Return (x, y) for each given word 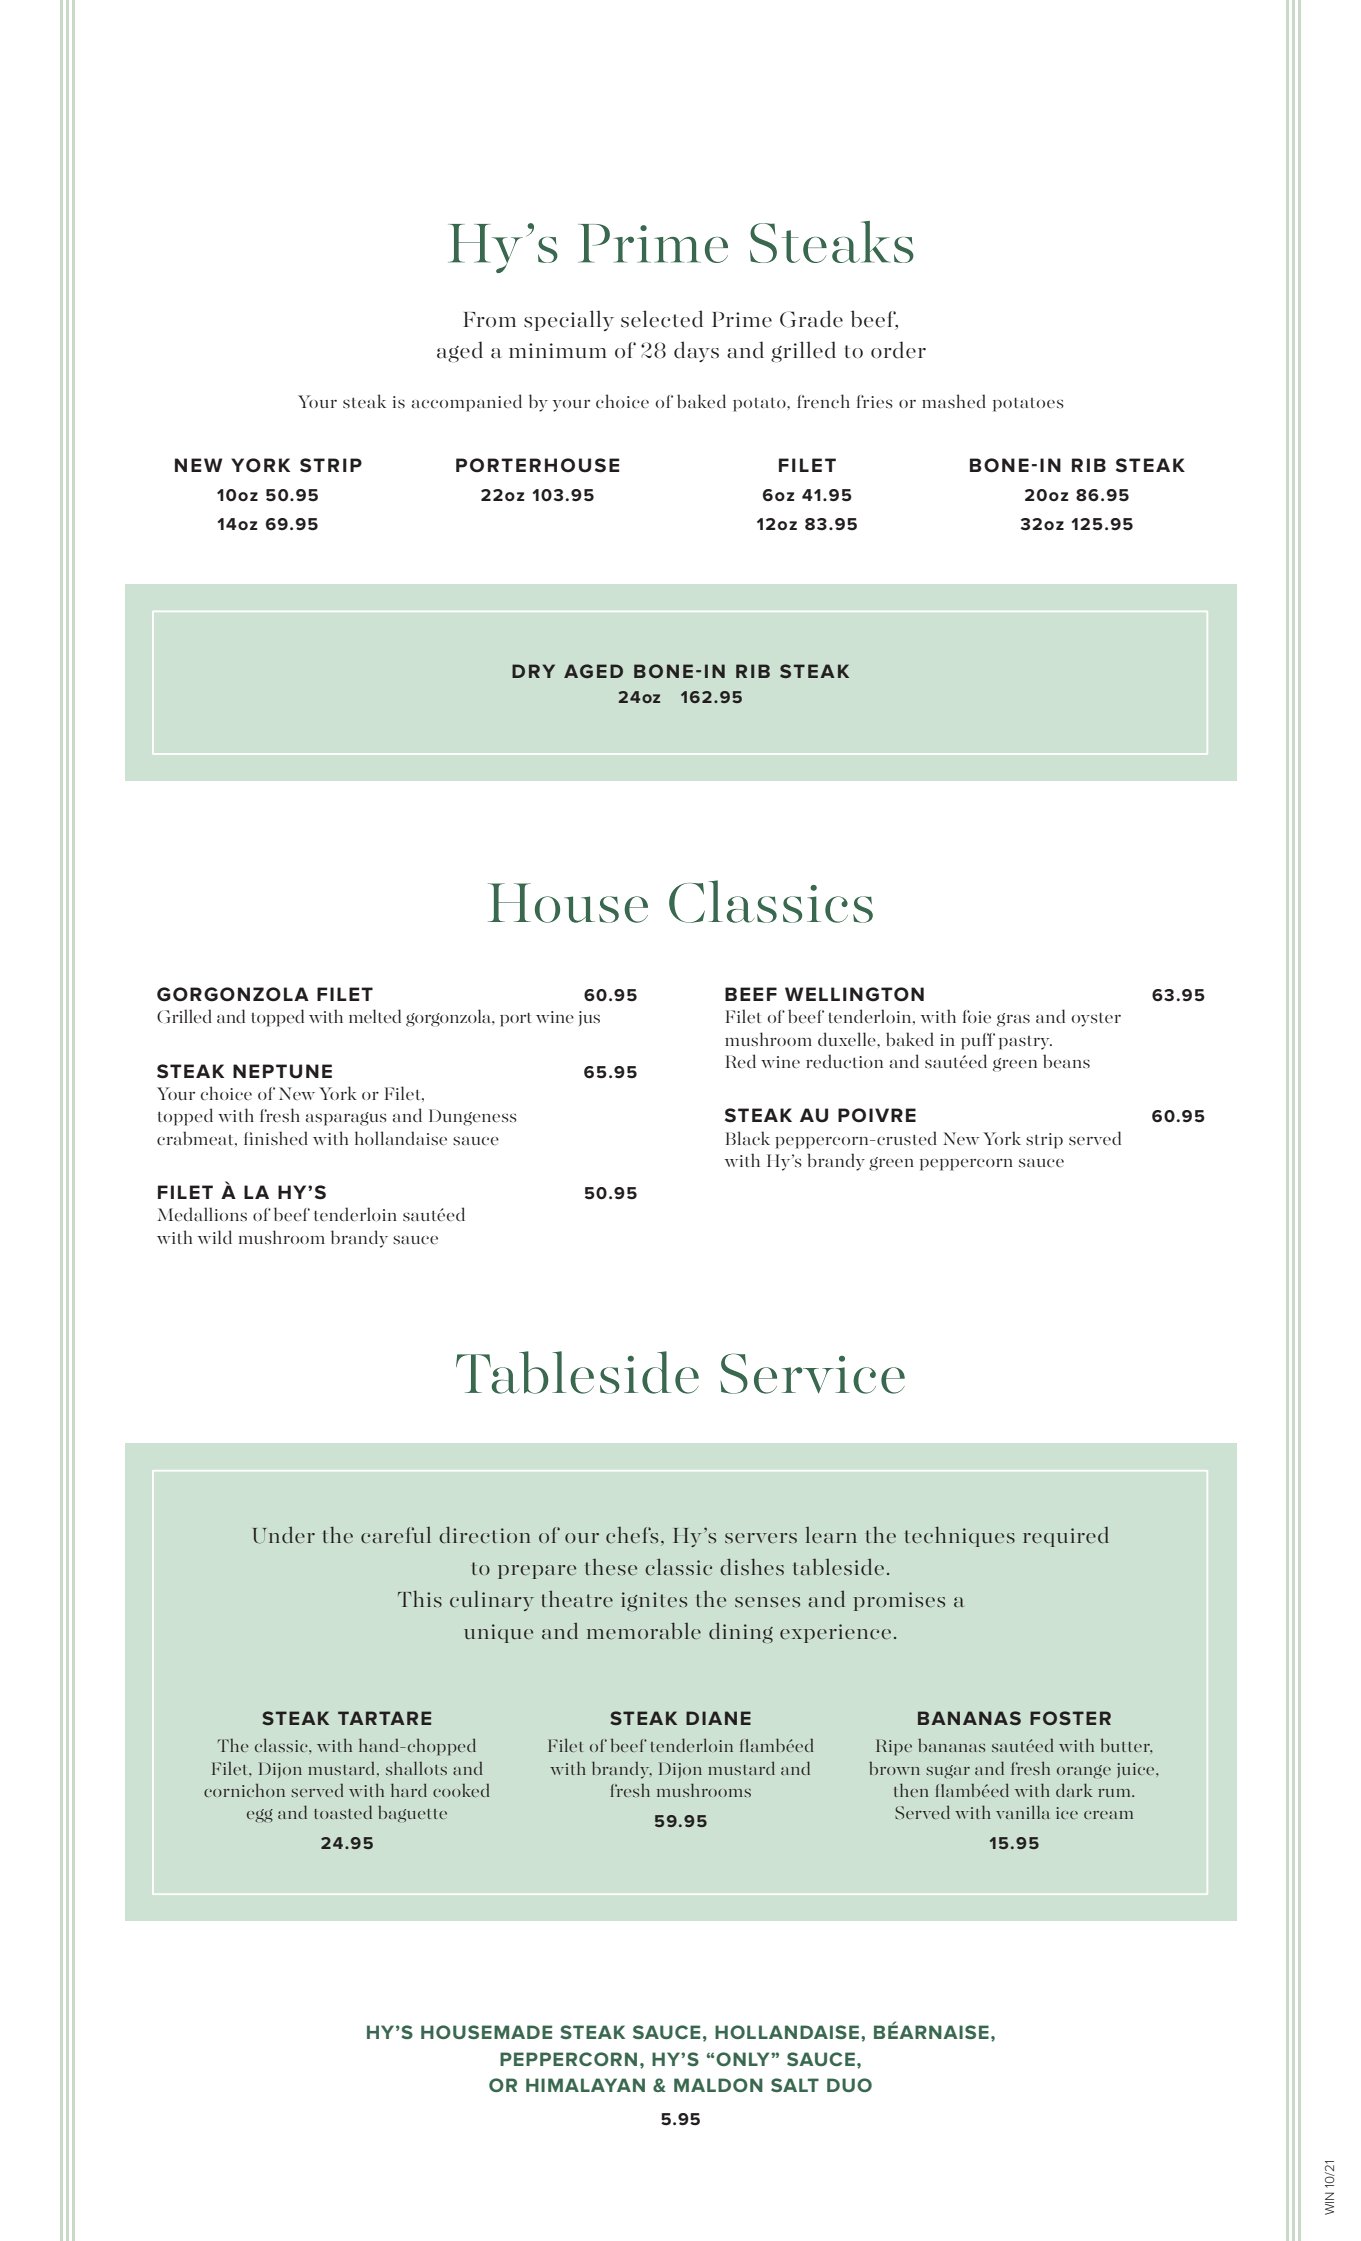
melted (375, 1016)
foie (977, 1016)
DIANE (718, 1718)
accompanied (467, 403)
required (1066, 1537)
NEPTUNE (282, 1071)
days (696, 351)
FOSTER (1070, 1718)
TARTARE (384, 1718)
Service (812, 1373)
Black (748, 1138)
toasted (343, 1812)
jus (589, 1018)
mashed (954, 401)
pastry (1025, 1043)
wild (214, 1237)
